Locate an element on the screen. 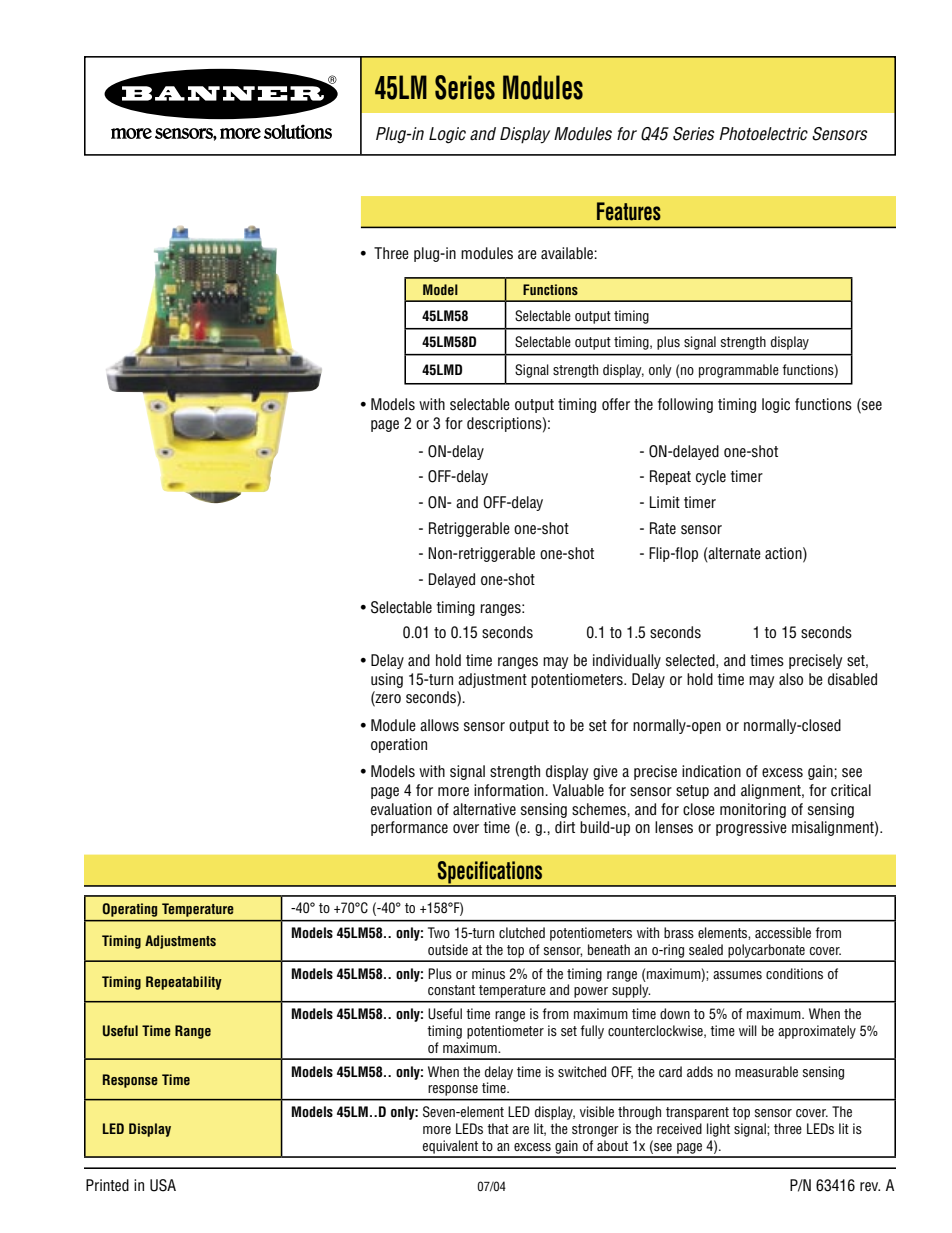 Image resolution: width=952 pixels, height=1233 pixels. alternative is located at coordinates (484, 809).
